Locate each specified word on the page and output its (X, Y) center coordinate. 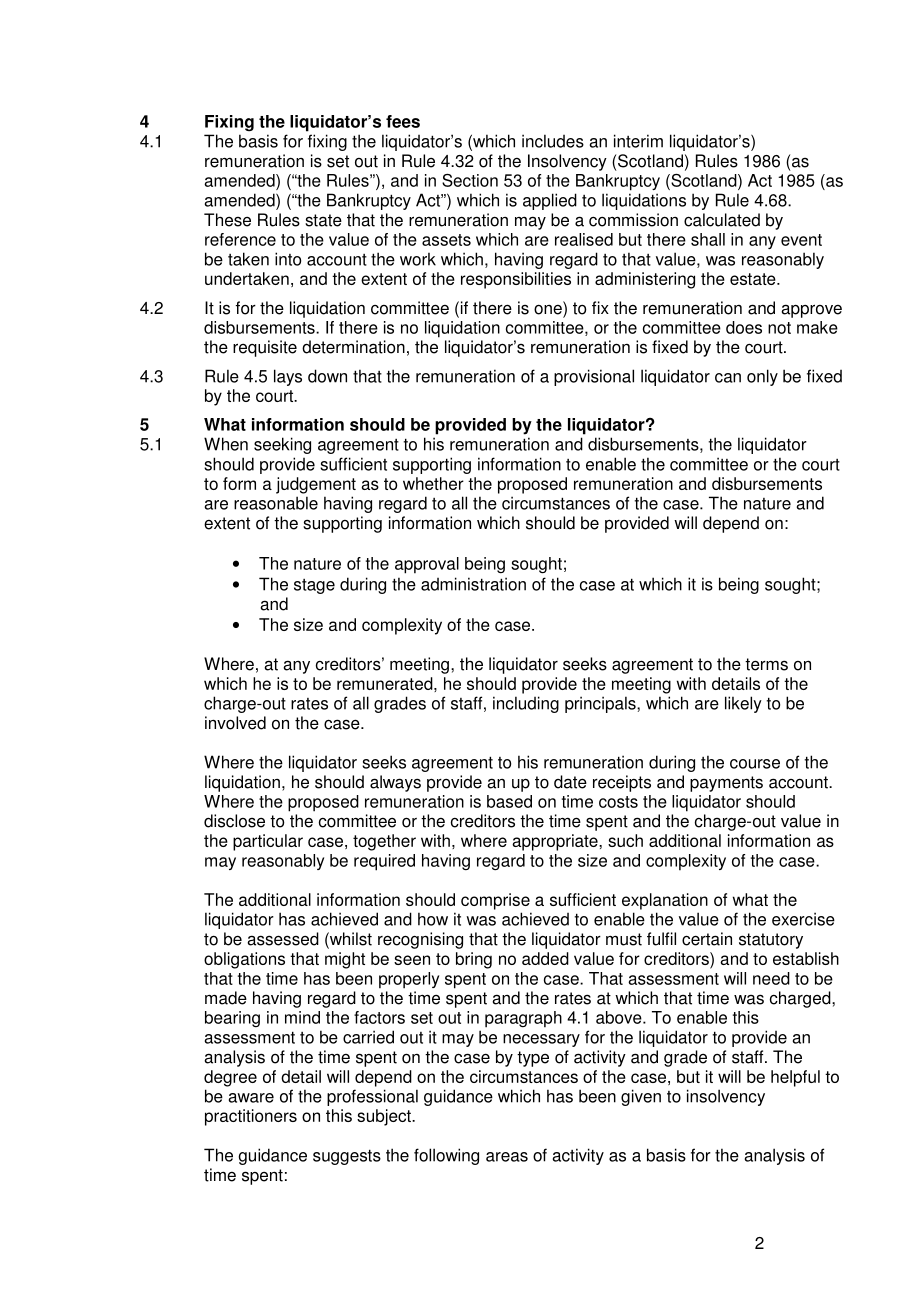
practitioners (251, 1117)
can (728, 378)
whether (433, 483)
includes (553, 141)
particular (268, 842)
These (227, 220)
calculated (722, 220)
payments (726, 784)
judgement (316, 485)
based (509, 801)
